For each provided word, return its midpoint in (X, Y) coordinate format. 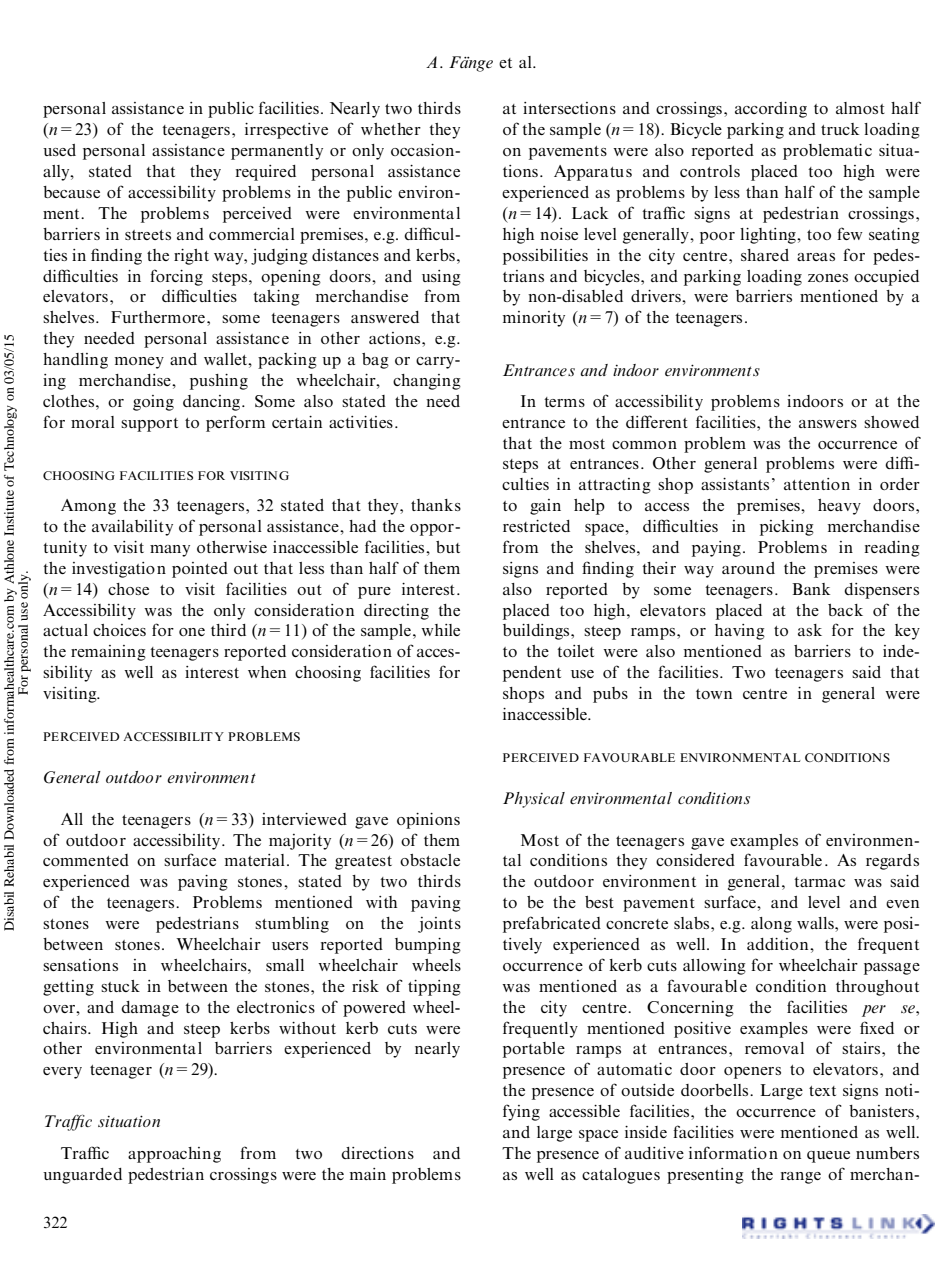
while (440, 630)
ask (810, 630)
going (153, 403)
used (59, 150)
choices (119, 630)
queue (828, 1157)
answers (828, 424)
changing (427, 382)
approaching (174, 1155)
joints (439, 925)
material (255, 860)
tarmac (819, 882)
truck (840, 129)
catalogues (621, 1176)
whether (391, 129)
